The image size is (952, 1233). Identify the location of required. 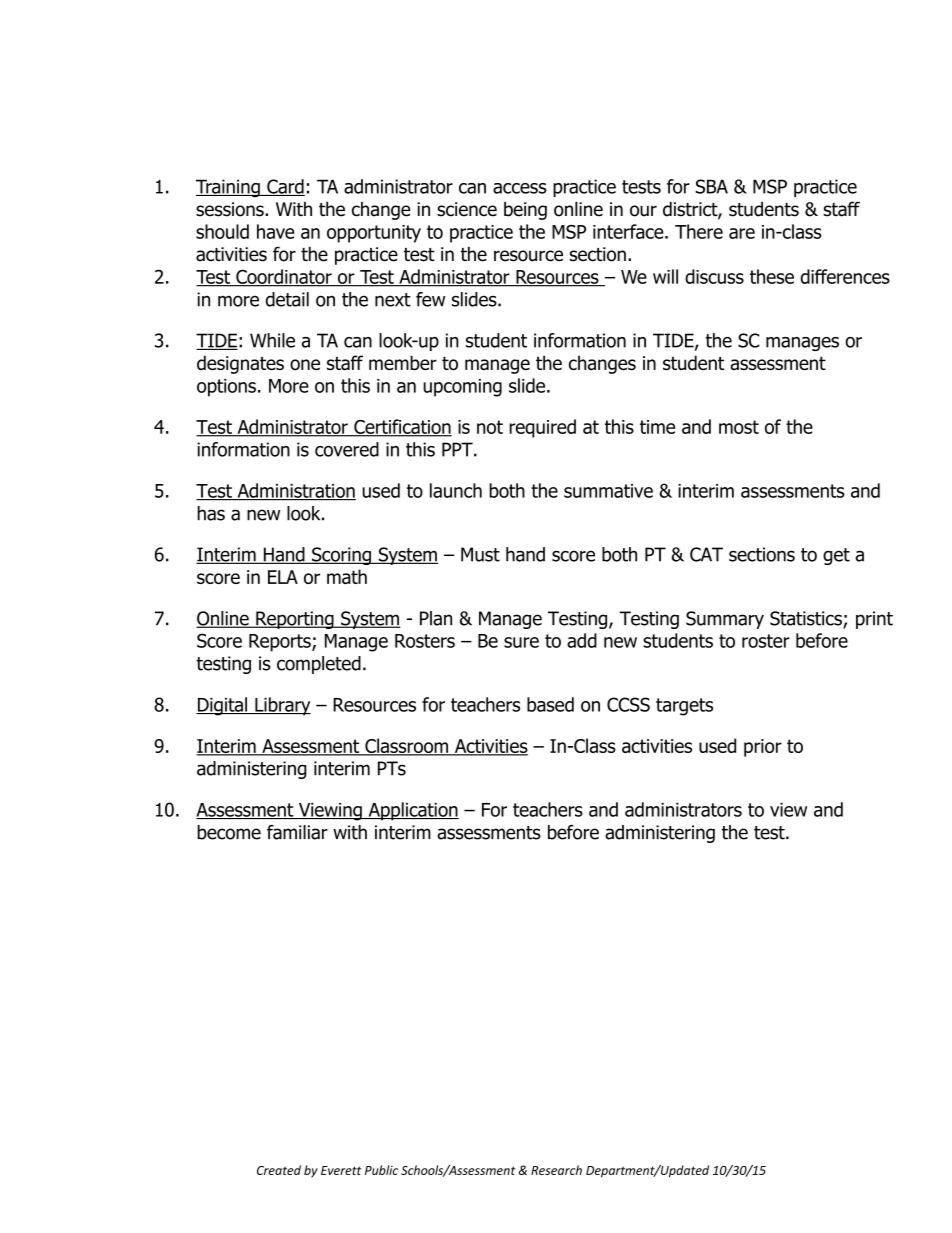
(542, 428).
